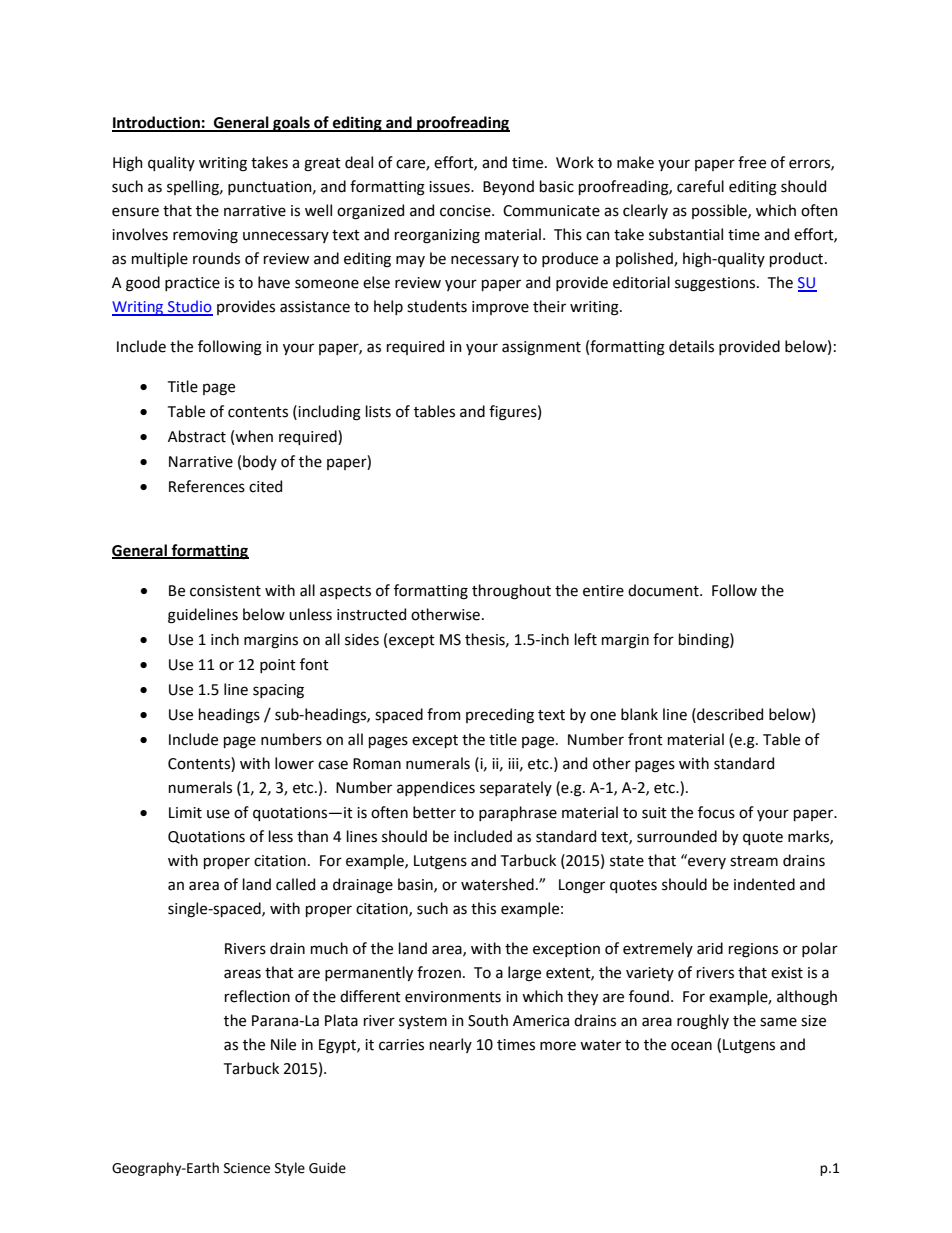 This screenshot has height=1233, width=952. Describe the element at coordinates (451, 1045) in the screenshot. I see `nearly` at that location.
